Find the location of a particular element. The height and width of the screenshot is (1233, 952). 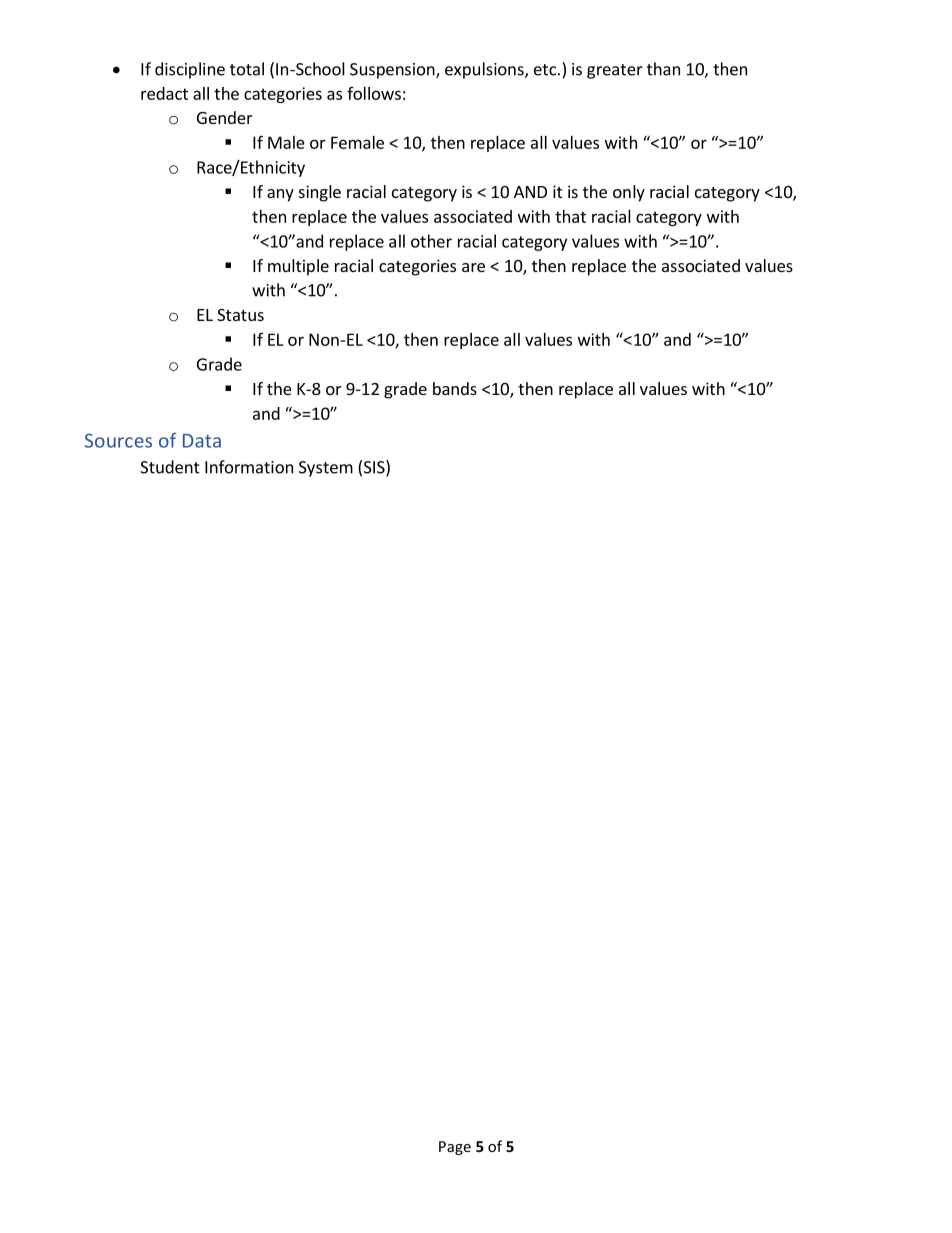

Page is located at coordinates (455, 1148).
